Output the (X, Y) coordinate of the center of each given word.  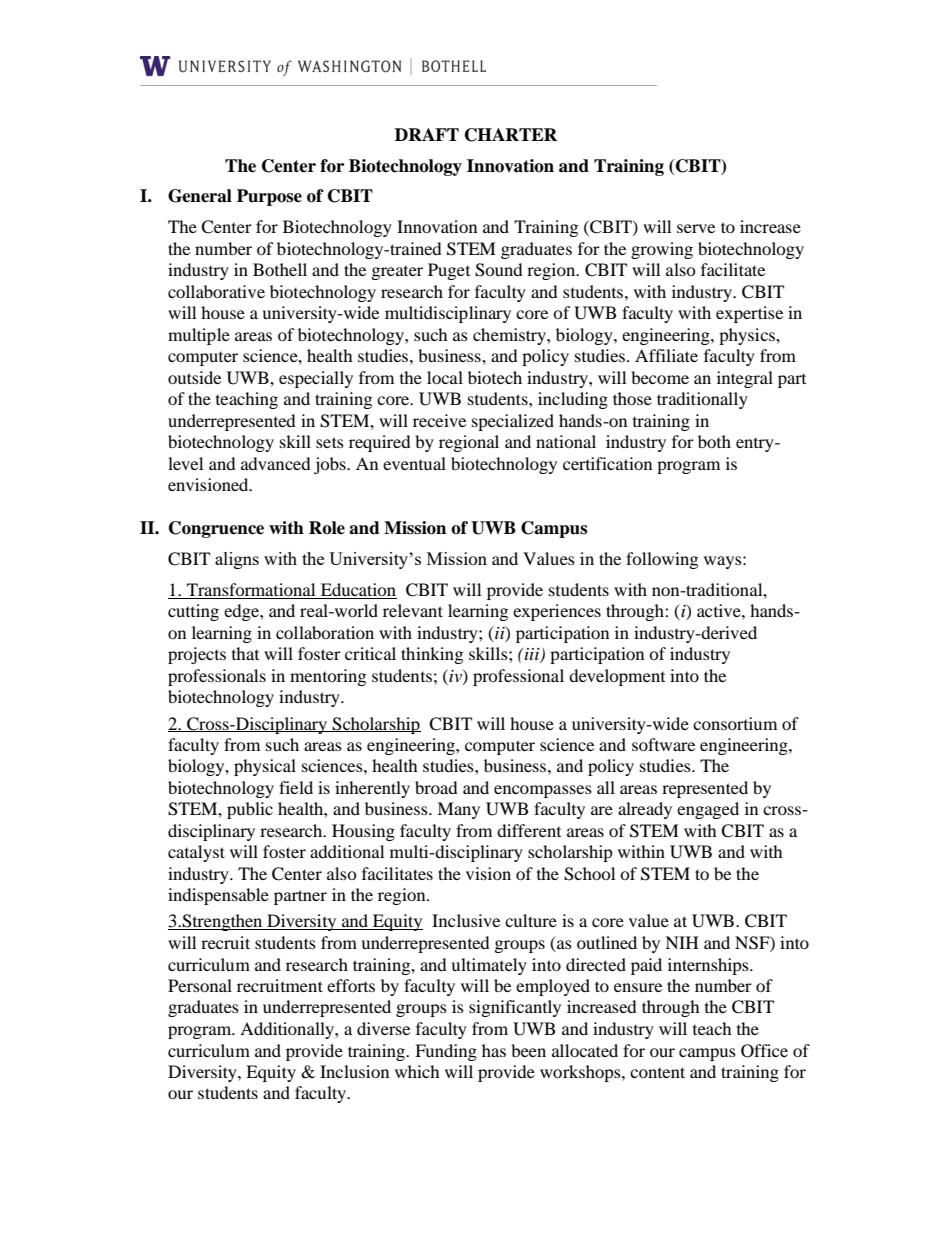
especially (316, 379)
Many (458, 810)
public (250, 810)
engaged (708, 810)
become (660, 377)
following (662, 560)
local (445, 377)
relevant (413, 610)
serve (696, 228)
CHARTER (511, 135)
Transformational (251, 591)
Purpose (269, 197)
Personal (200, 985)
